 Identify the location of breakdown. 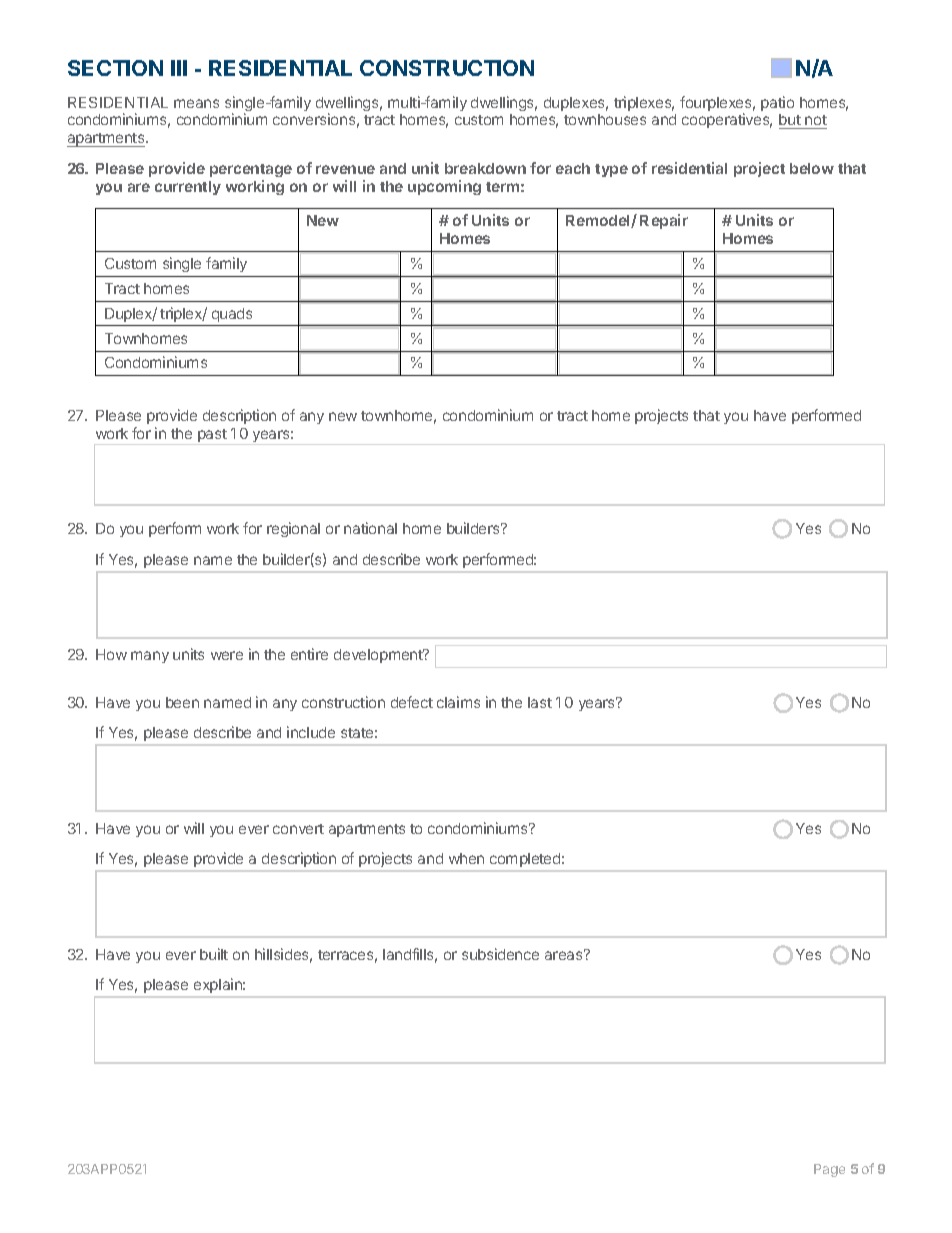
(485, 168).
